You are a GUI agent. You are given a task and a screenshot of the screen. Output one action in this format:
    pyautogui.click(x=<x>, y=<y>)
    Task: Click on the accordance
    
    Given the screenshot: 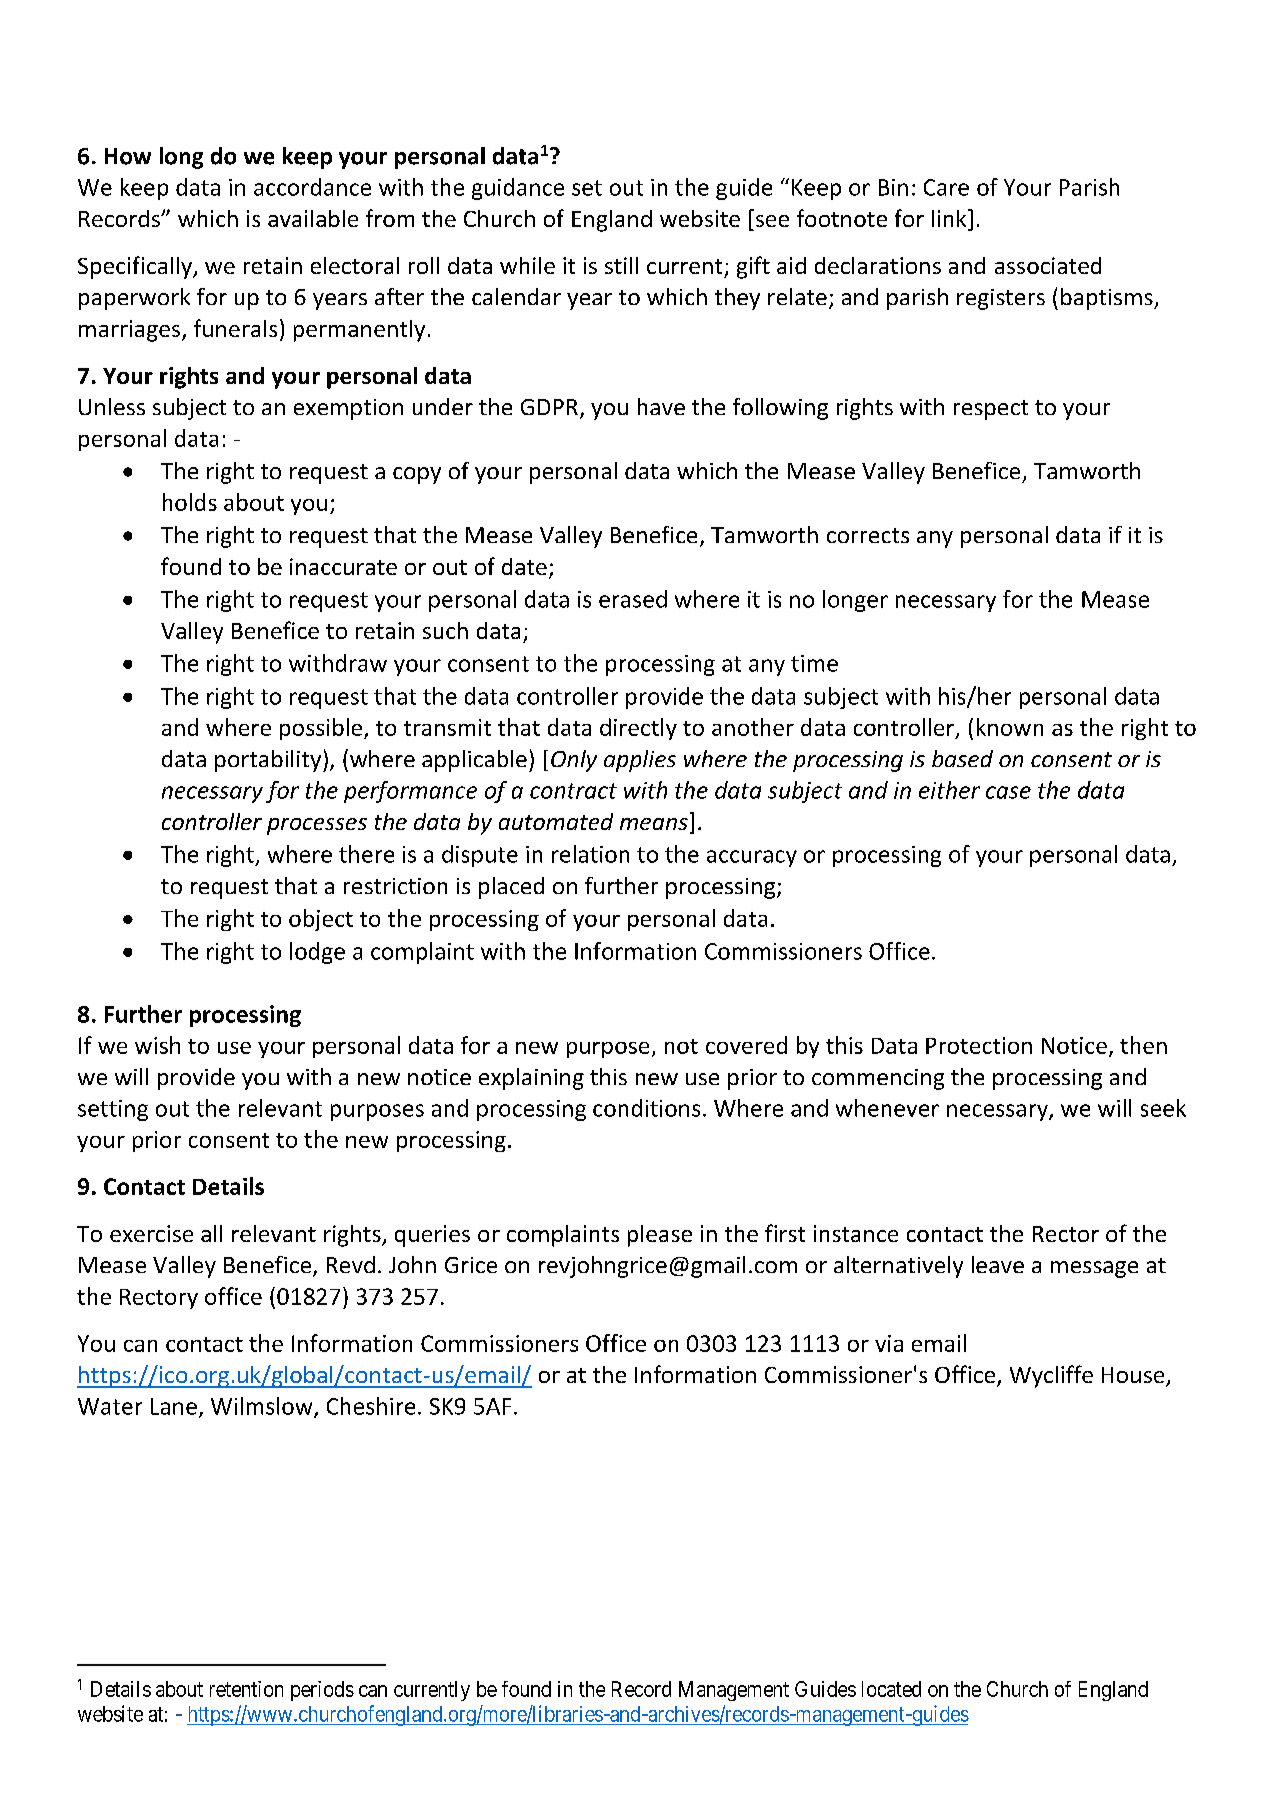 What is the action you would take?
    pyautogui.click(x=312, y=187)
